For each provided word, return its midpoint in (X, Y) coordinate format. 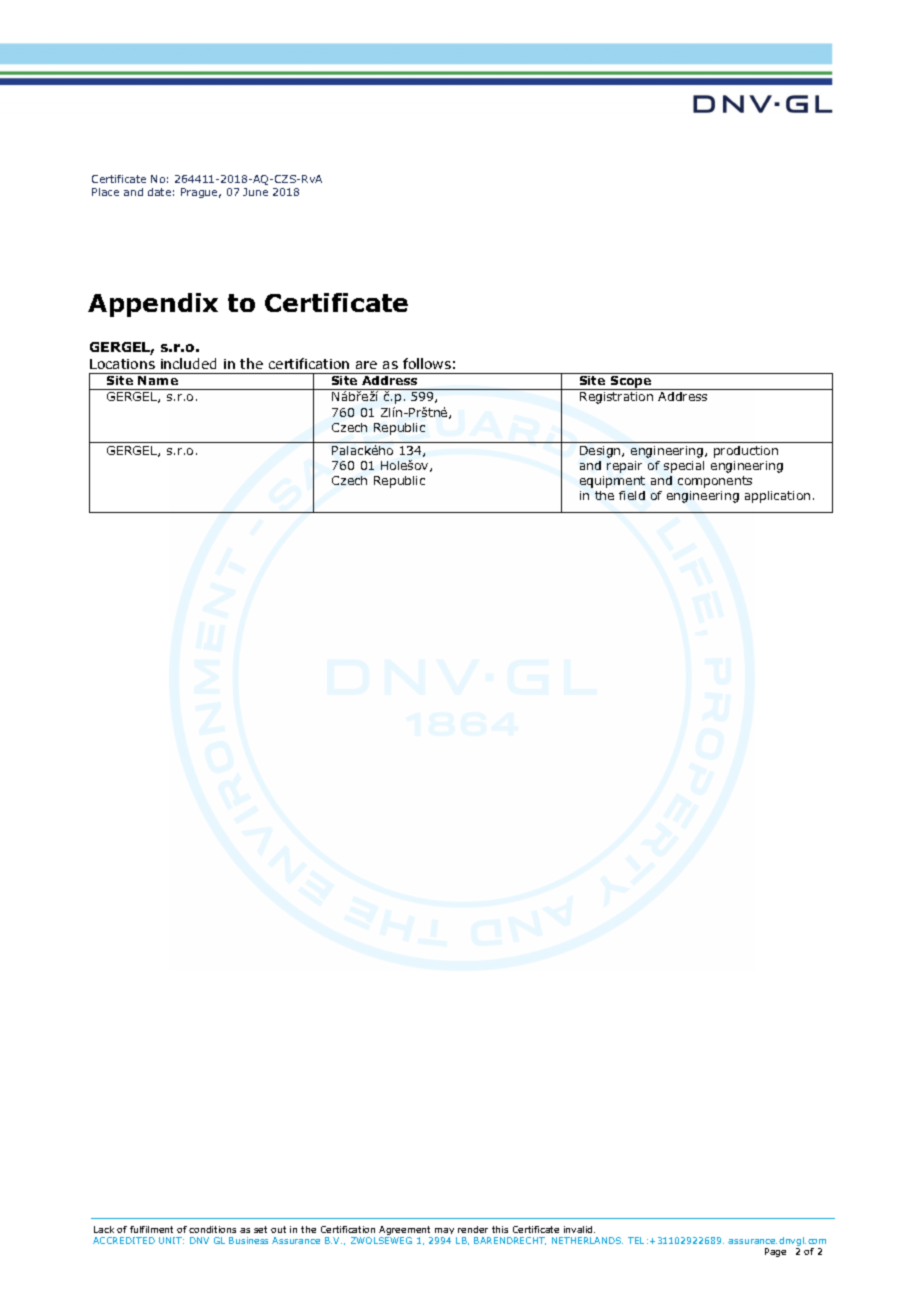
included (188, 363)
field (632, 495)
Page (775, 1252)
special (684, 467)
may (446, 1233)
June (255, 192)
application (777, 497)
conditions (212, 1229)
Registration (616, 398)
